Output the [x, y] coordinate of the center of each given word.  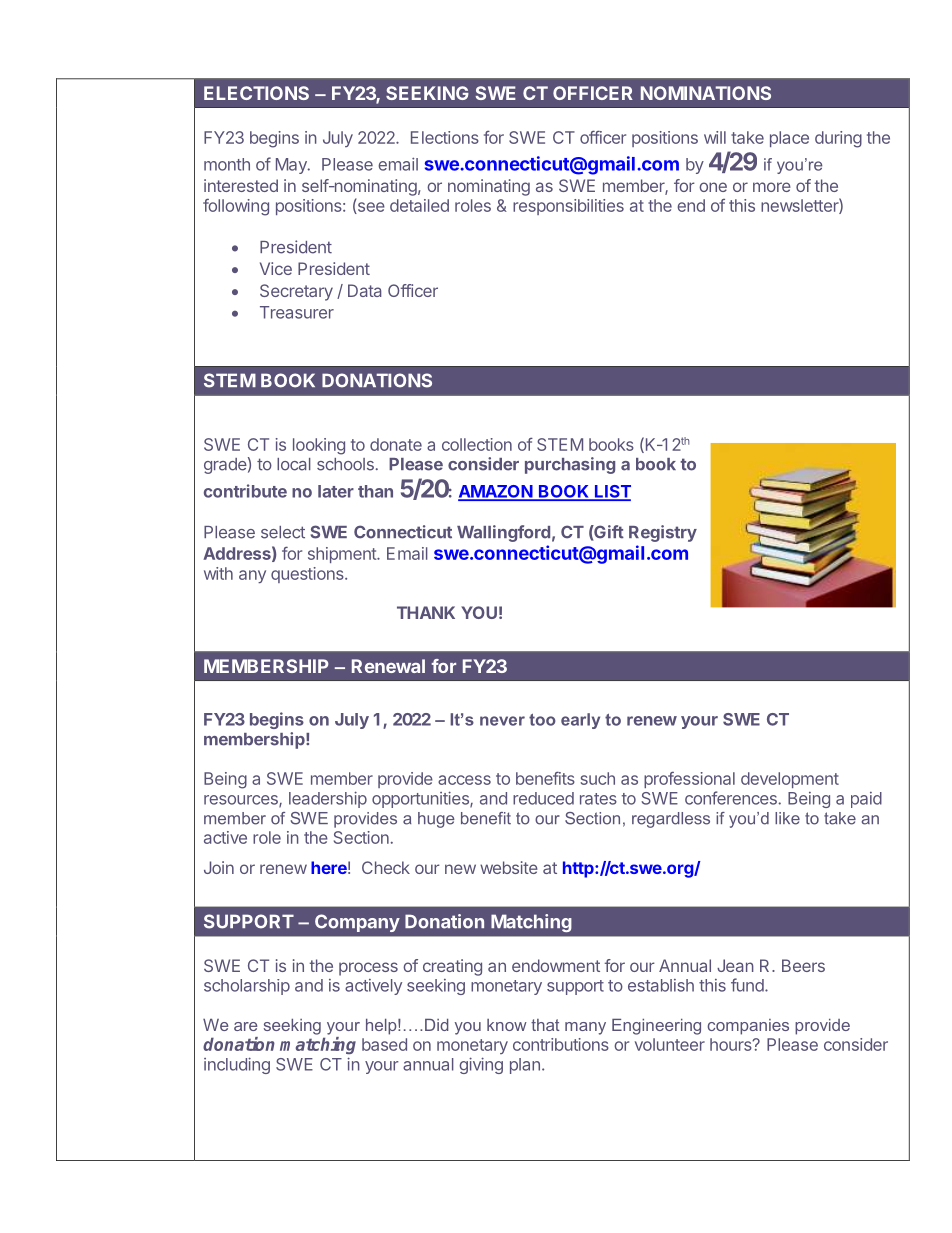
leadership [328, 799]
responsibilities [568, 207]
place [789, 139]
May [292, 166]
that [545, 1025]
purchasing [570, 465]
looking [319, 446]
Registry [663, 533]
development [790, 780]
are [246, 1026]
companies [748, 1027]
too [542, 720]
